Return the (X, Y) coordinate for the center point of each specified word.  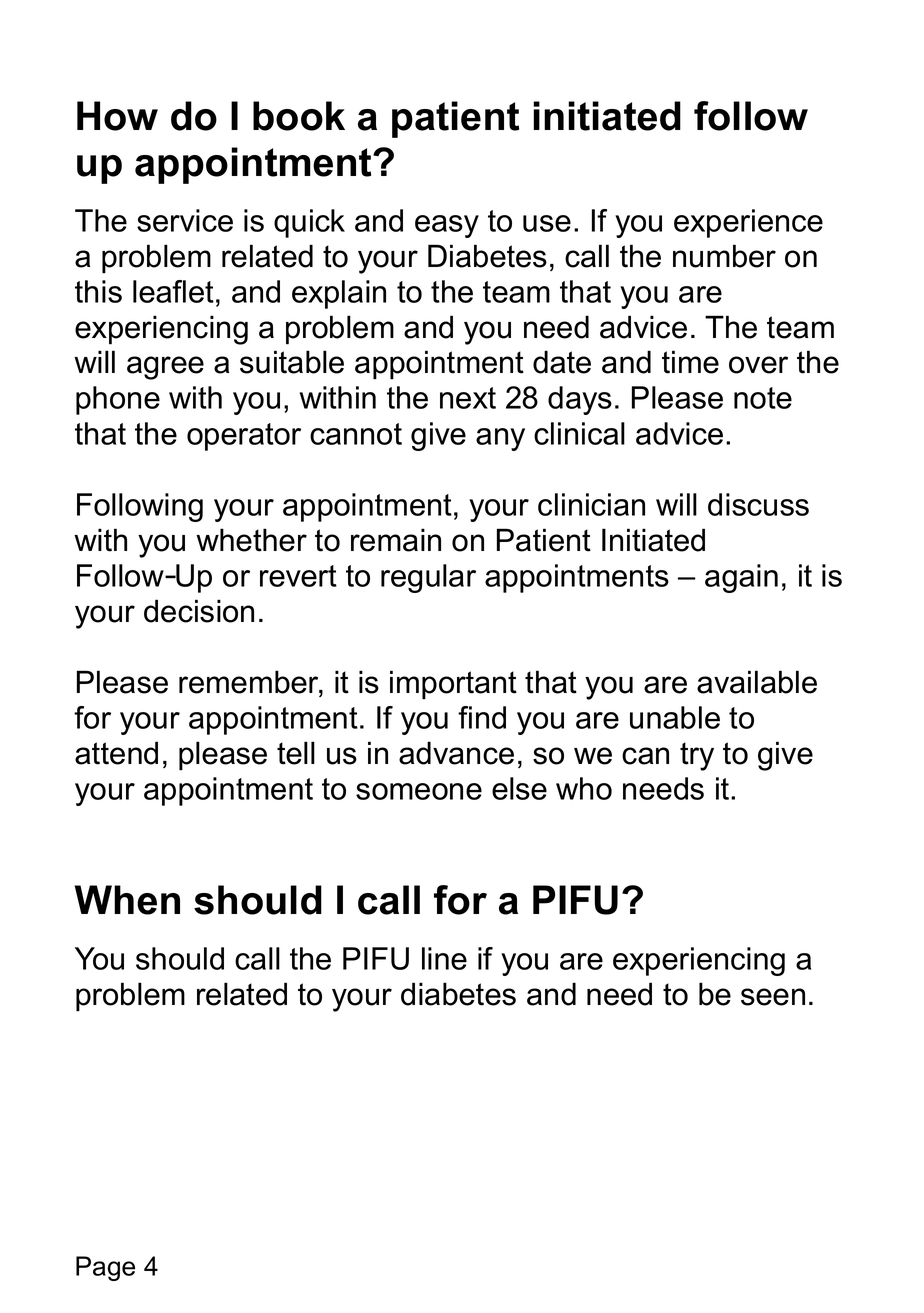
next (468, 398)
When (127, 900)
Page (105, 1268)
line (444, 958)
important (453, 685)
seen (773, 997)
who (584, 788)
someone (419, 791)
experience (748, 223)
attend (116, 753)
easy (447, 226)
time (690, 362)
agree (165, 368)
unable (675, 717)
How (117, 116)
